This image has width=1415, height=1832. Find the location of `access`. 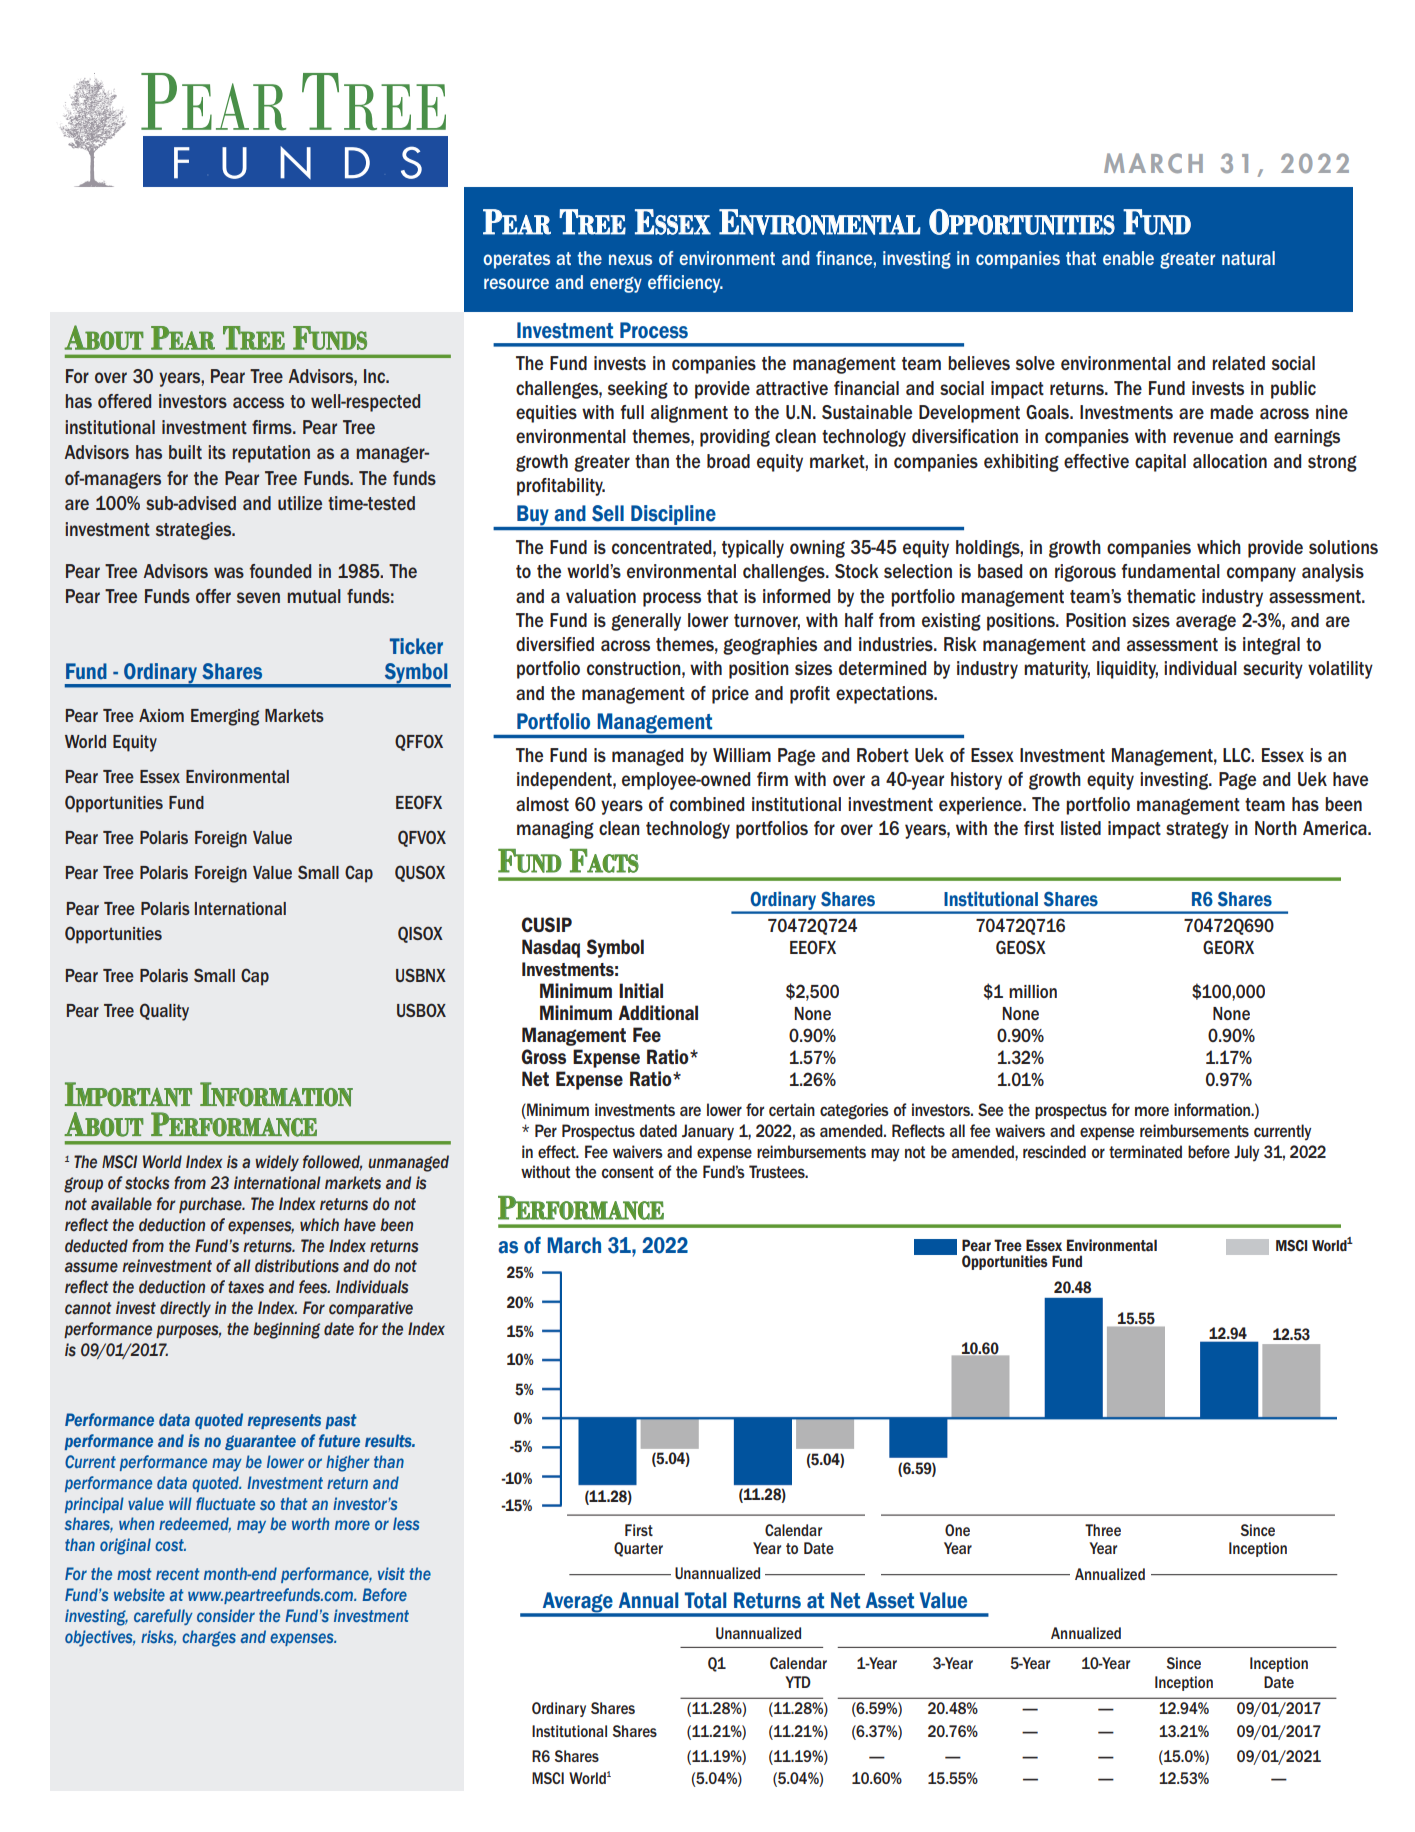

access is located at coordinates (258, 402).
